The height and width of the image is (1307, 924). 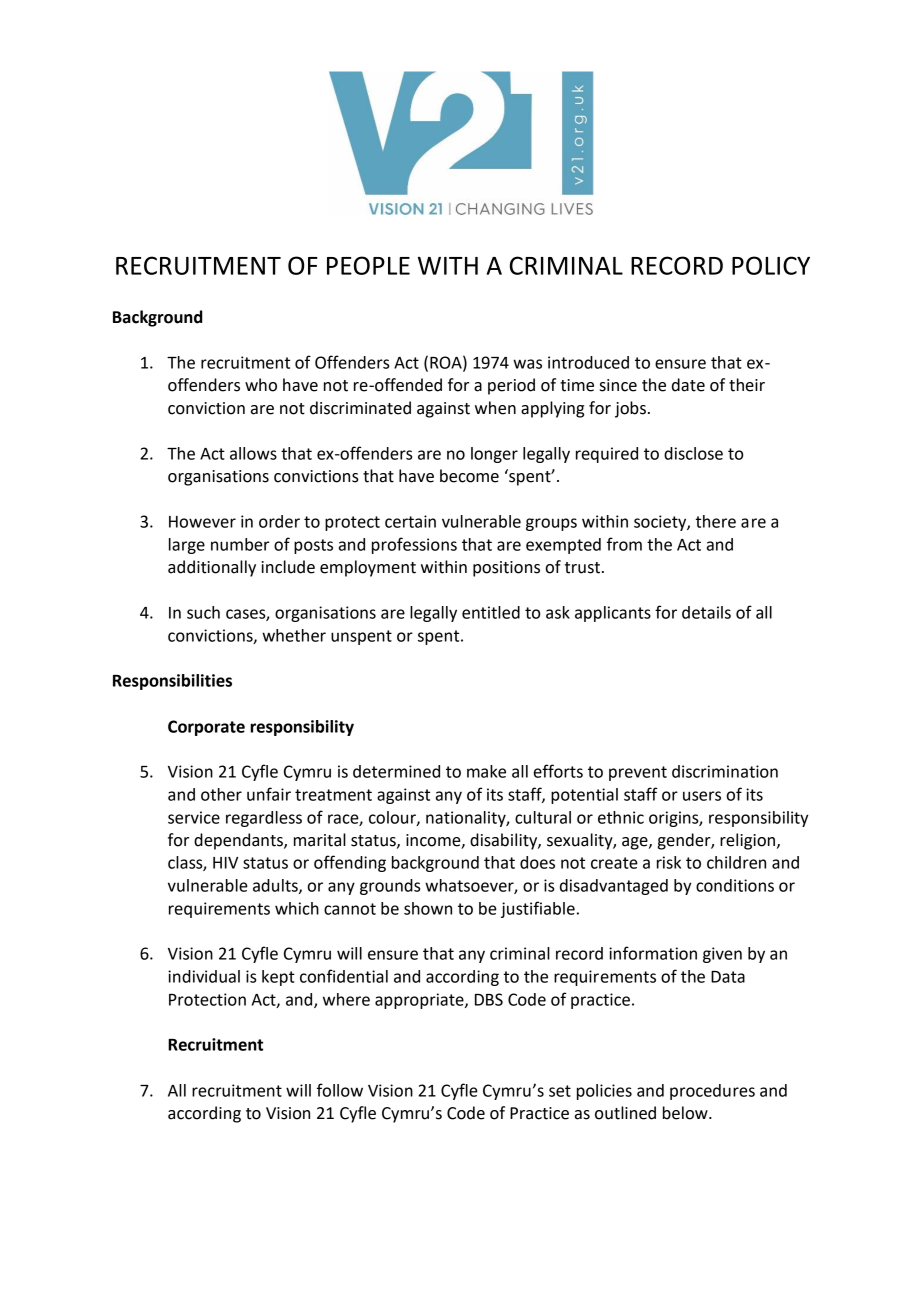 What do you see at coordinates (428, 908) in the image?
I see `shown` at bounding box center [428, 908].
